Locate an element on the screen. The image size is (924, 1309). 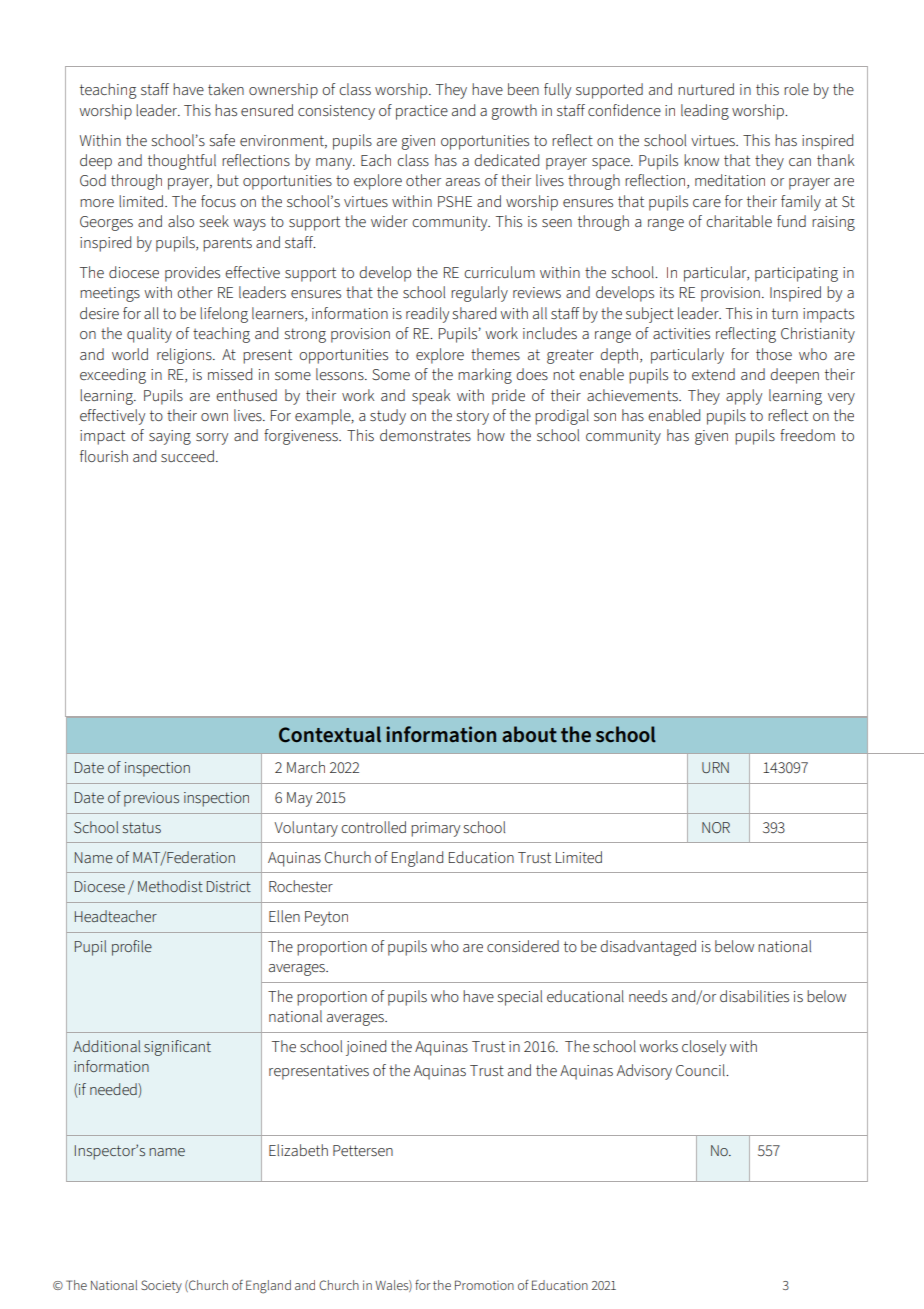
Promotion is located at coordinates (484, 1285).
